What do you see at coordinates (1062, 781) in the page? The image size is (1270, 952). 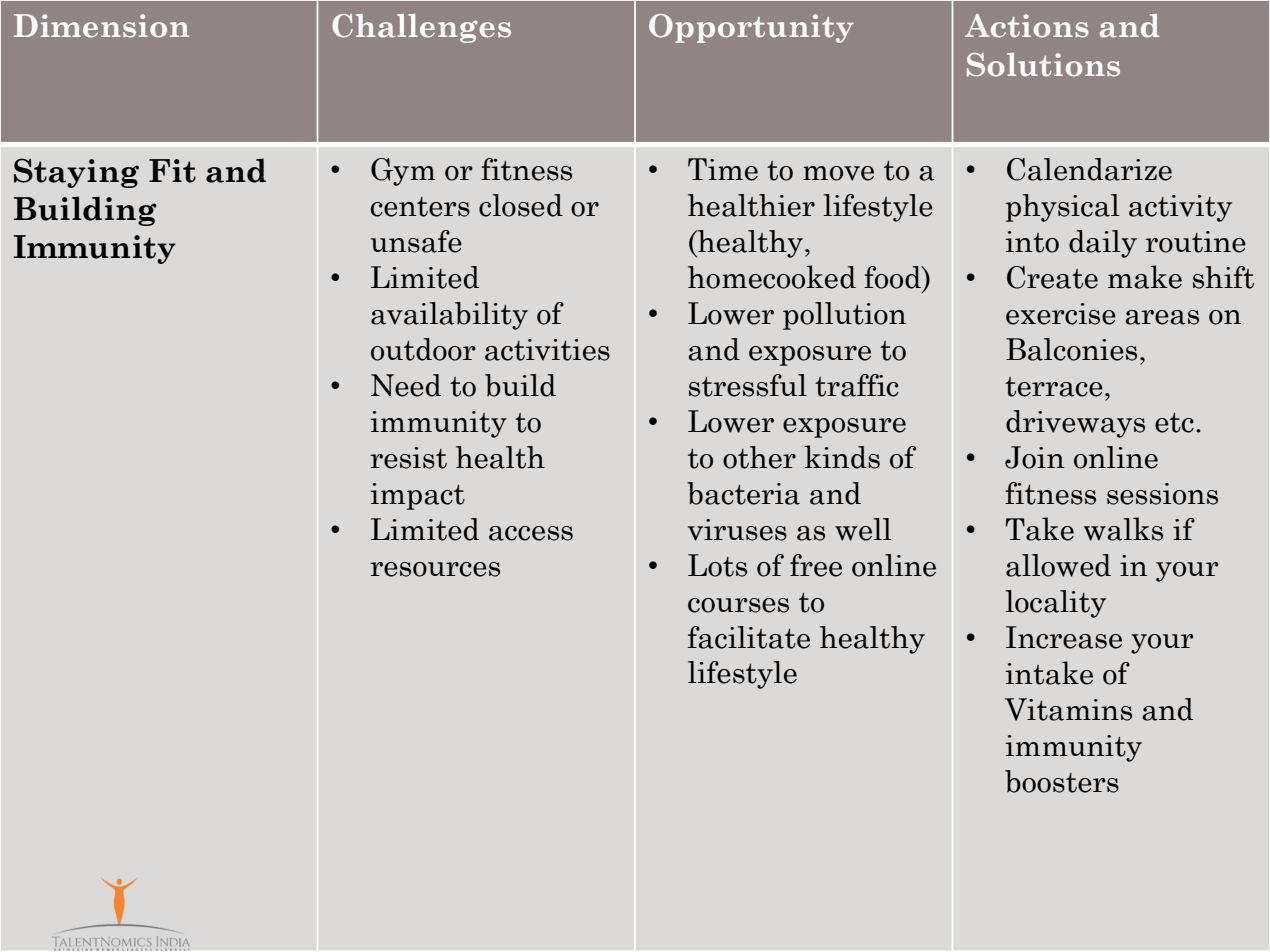 I see `boosters` at bounding box center [1062, 781].
